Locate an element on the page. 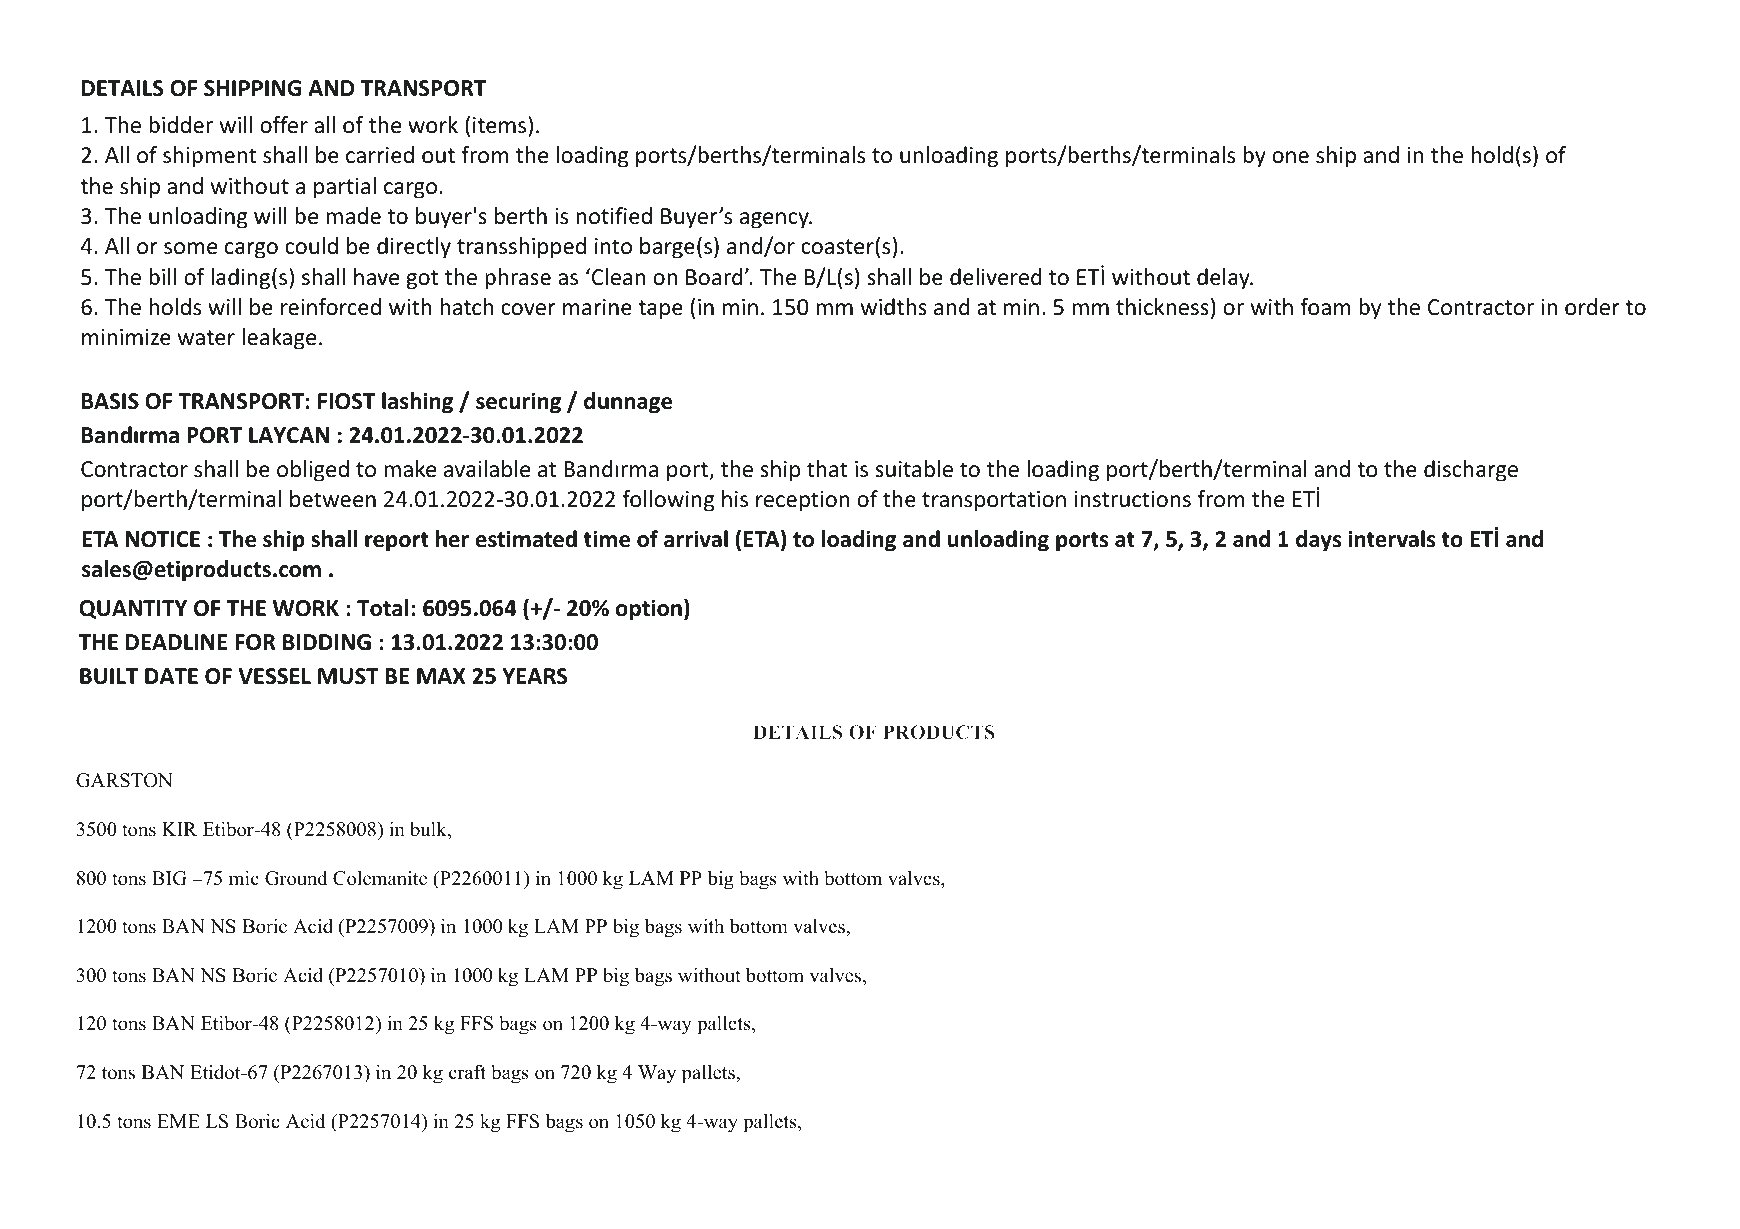 This image has height=1229, width=1740. craft is located at coordinates (467, 1072).
